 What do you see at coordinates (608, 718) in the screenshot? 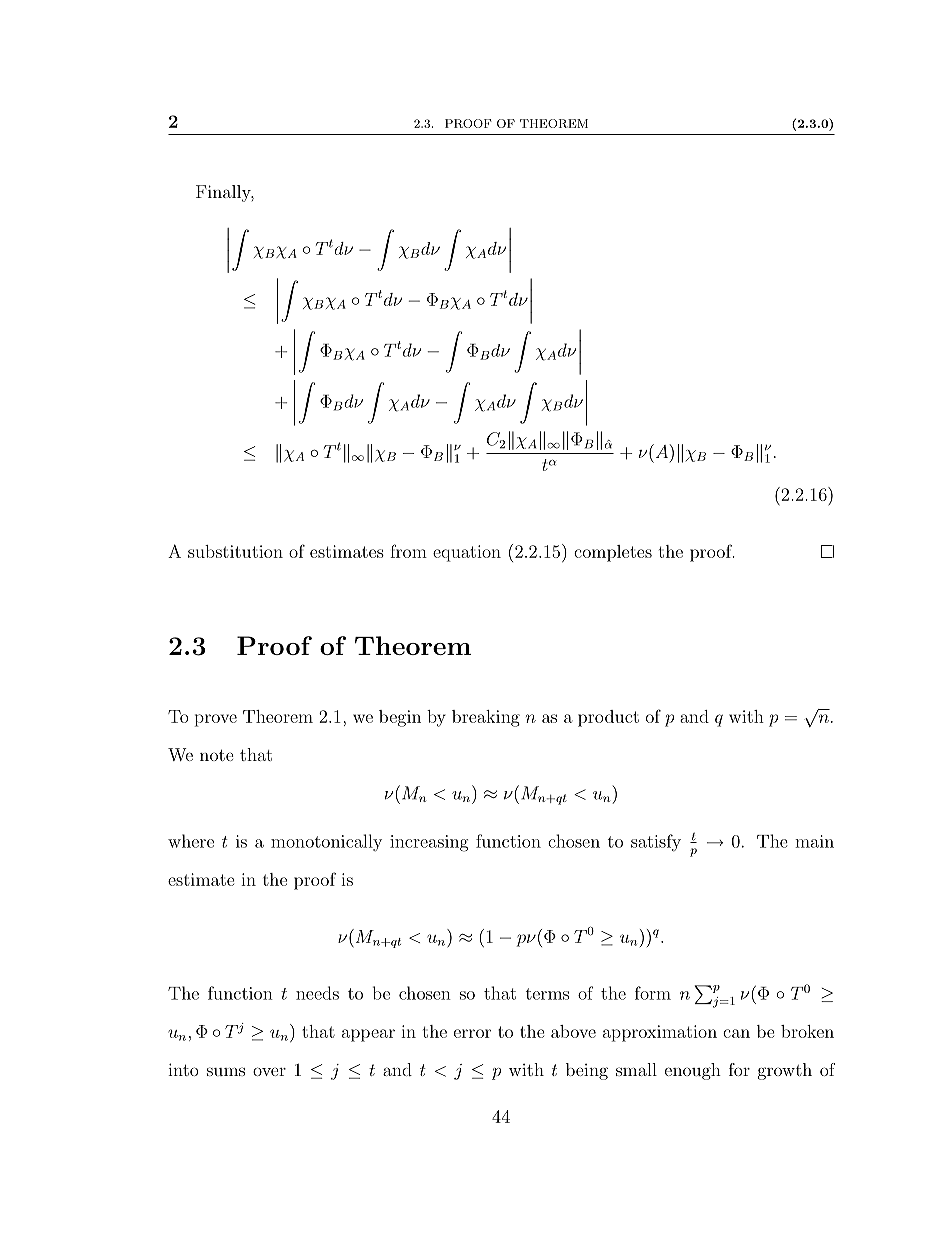
I see `product` at bounding box center [608, 718].
